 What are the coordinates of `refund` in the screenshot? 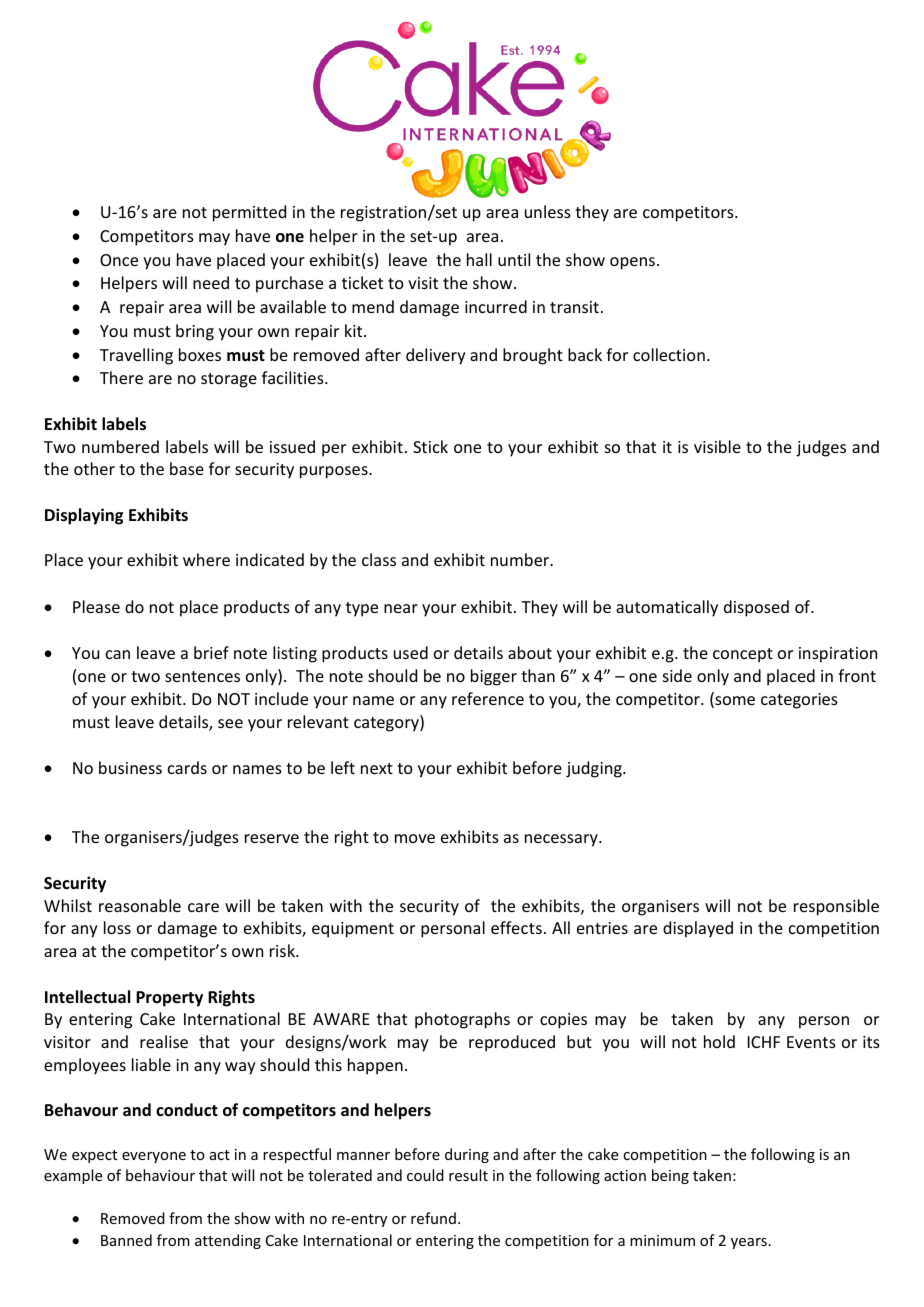 It's located at (433, 1218).
